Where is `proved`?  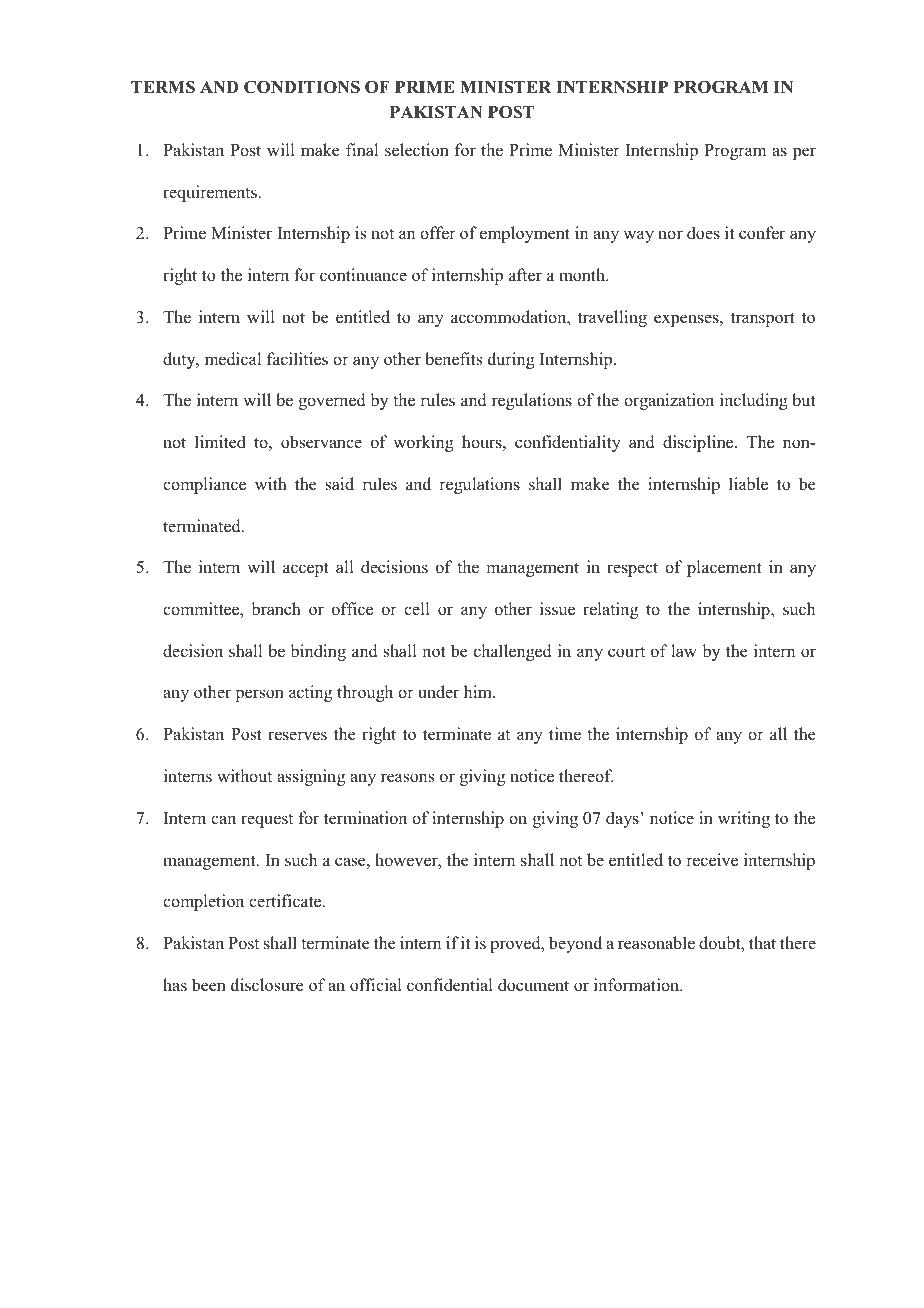 proved is located at coordinates (516, 944).
